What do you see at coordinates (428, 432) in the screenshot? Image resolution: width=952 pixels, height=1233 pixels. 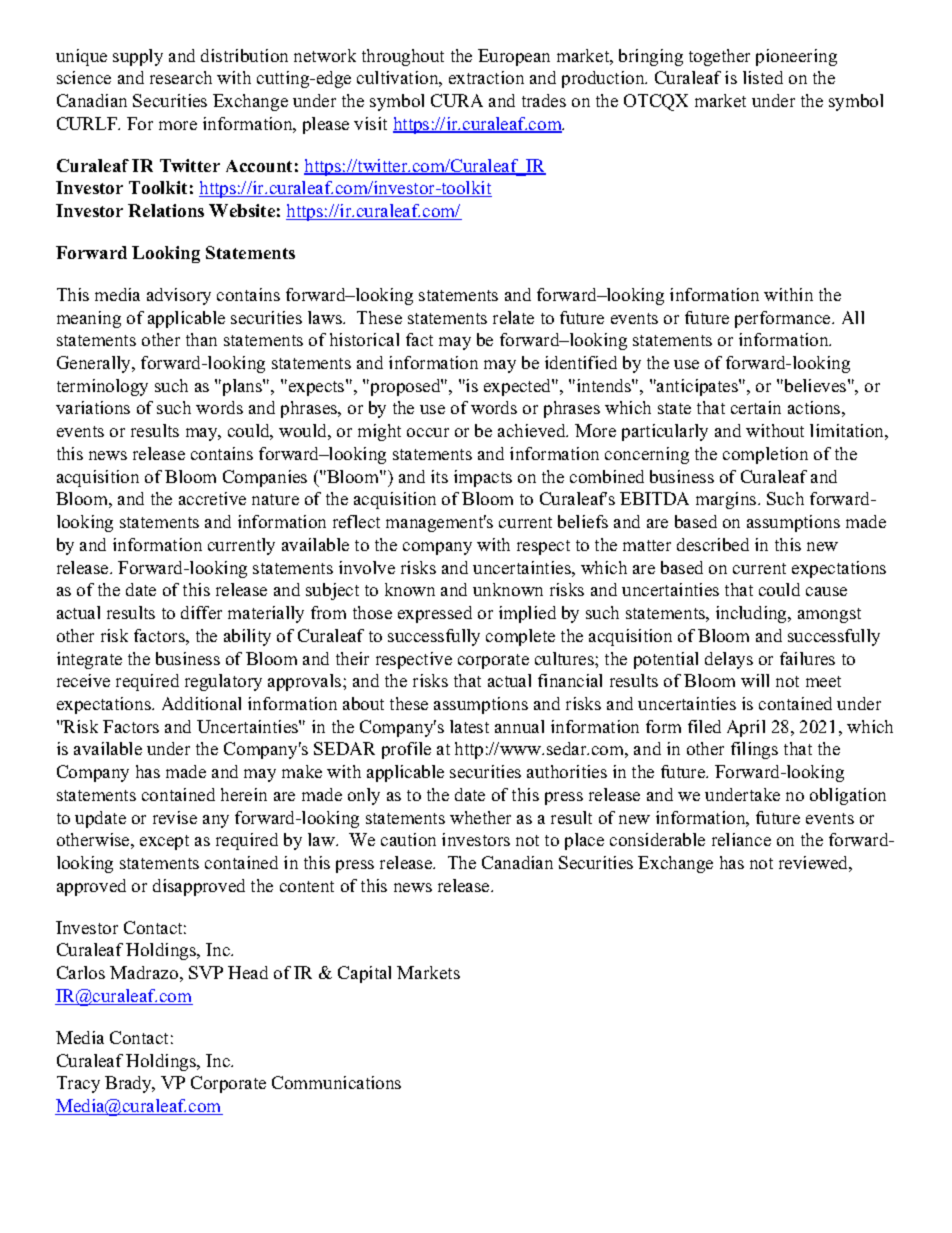 I see `occur` at bounding box center [428, 432].
